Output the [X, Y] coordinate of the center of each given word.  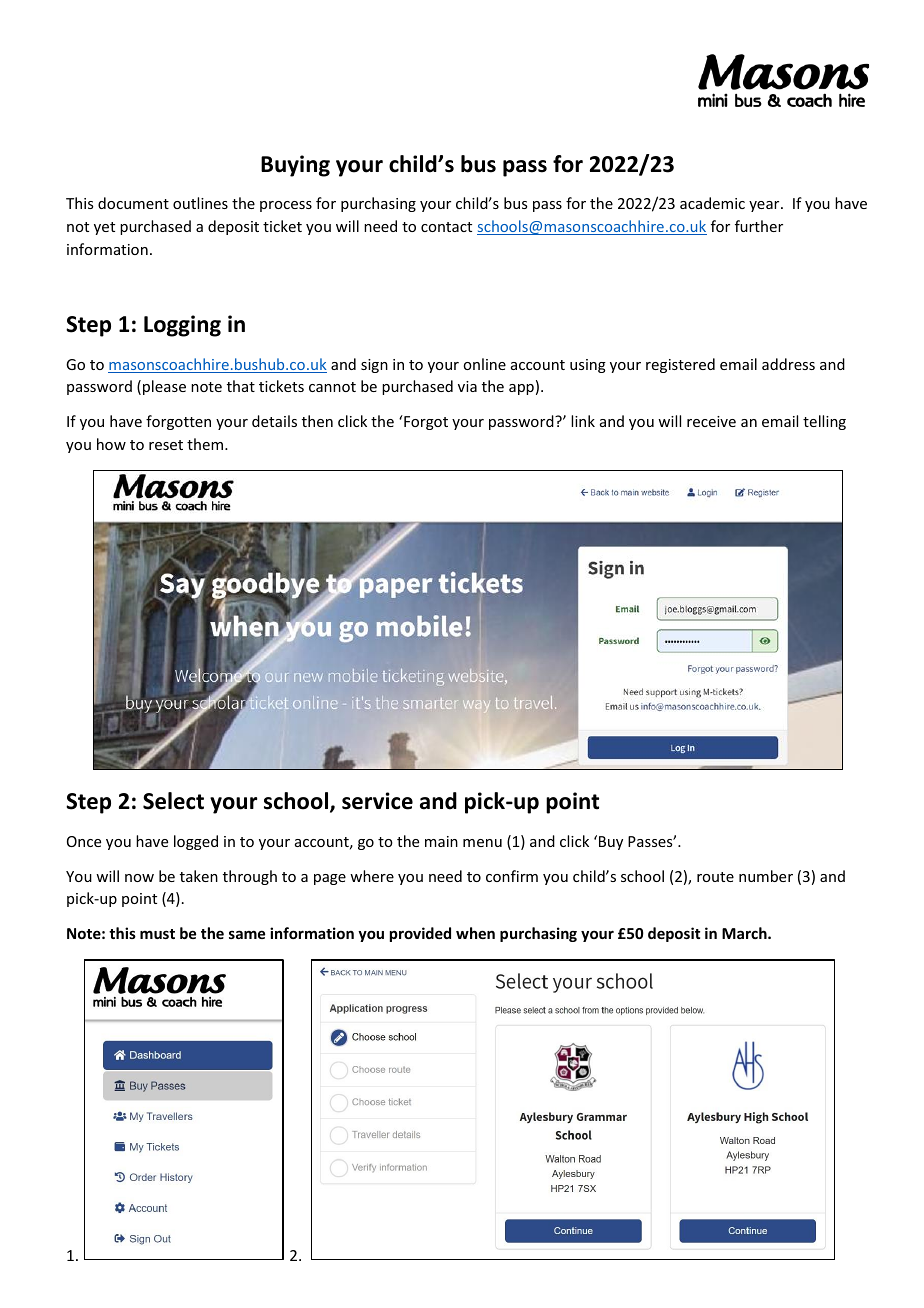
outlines [200, 203]
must [157, 934]
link [583, 421]
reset [166, 445]
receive [711, 421]
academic [712, 203]
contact [446, 227]
